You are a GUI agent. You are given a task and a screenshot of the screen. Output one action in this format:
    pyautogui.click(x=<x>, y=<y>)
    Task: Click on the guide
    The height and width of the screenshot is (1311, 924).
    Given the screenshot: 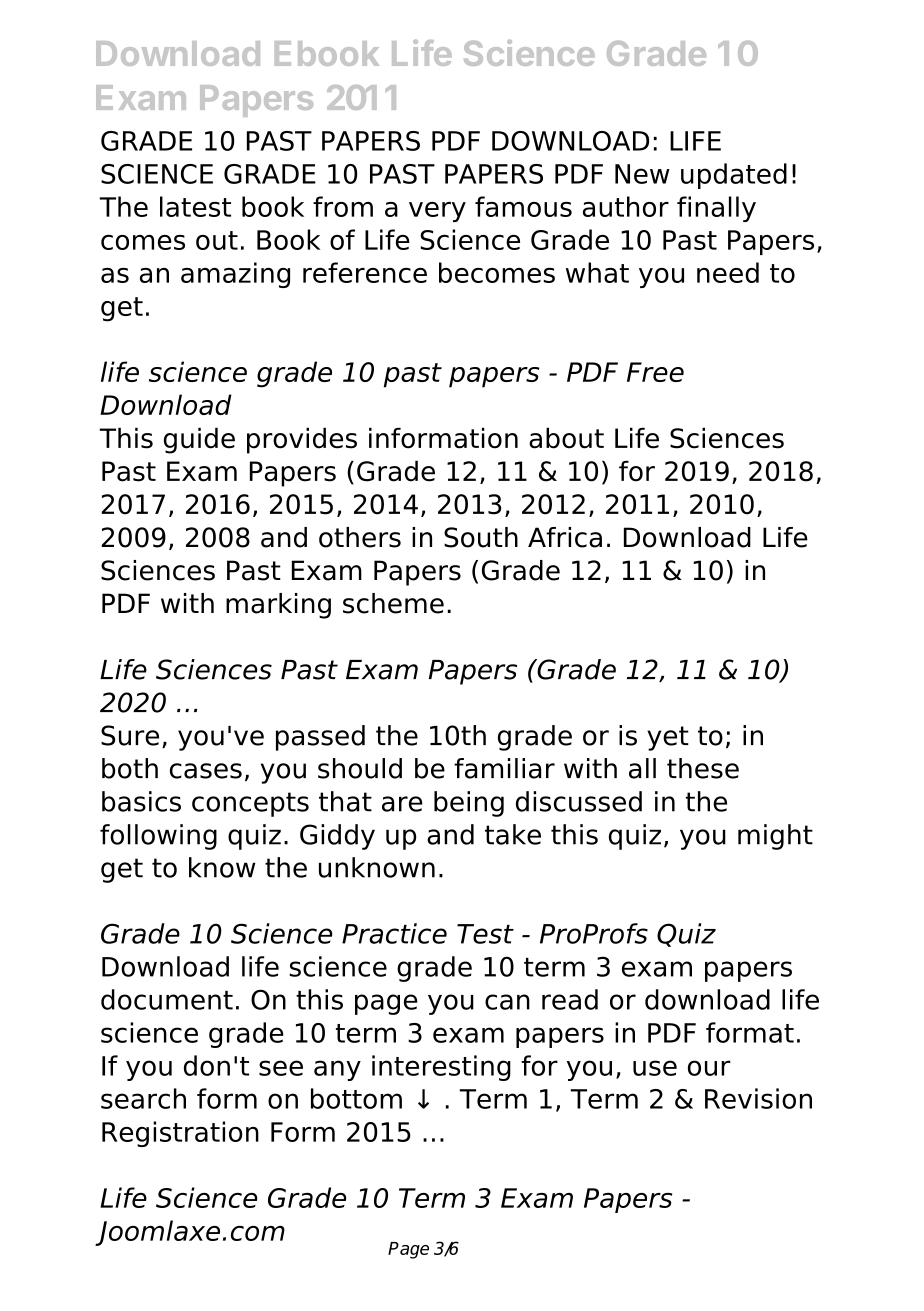 What is the action you would take?
    pyautogui.click(x=199, y=440)
